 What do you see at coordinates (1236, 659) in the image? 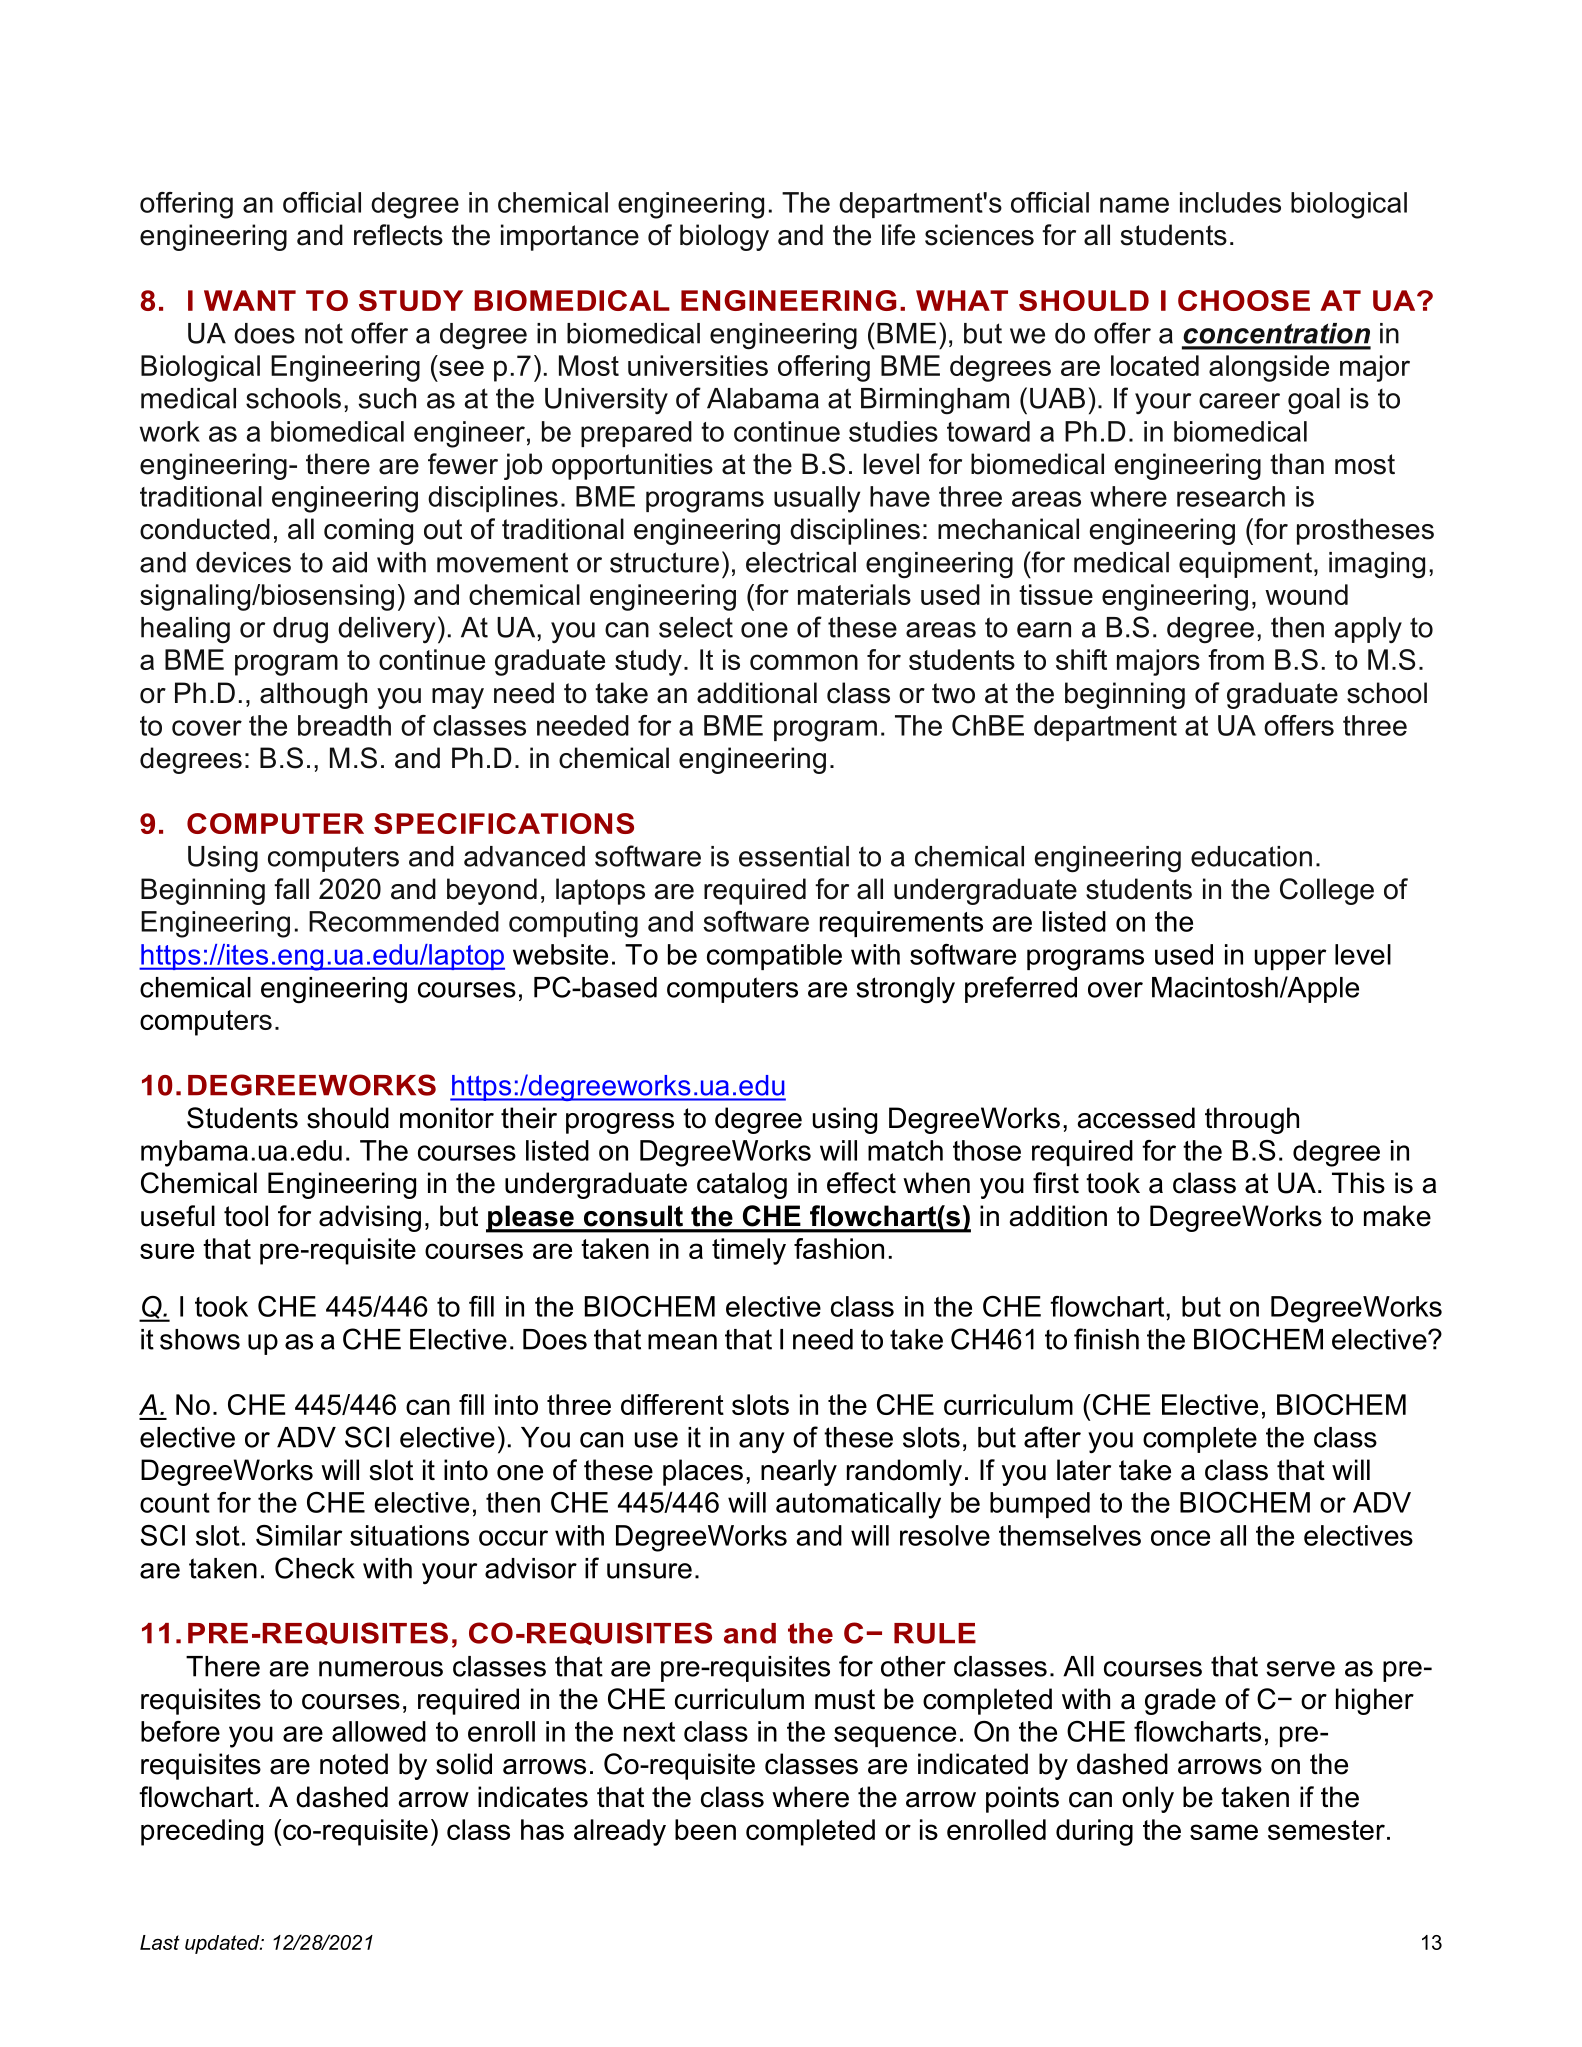
I see `from` at bounding box center [1236, 659].
